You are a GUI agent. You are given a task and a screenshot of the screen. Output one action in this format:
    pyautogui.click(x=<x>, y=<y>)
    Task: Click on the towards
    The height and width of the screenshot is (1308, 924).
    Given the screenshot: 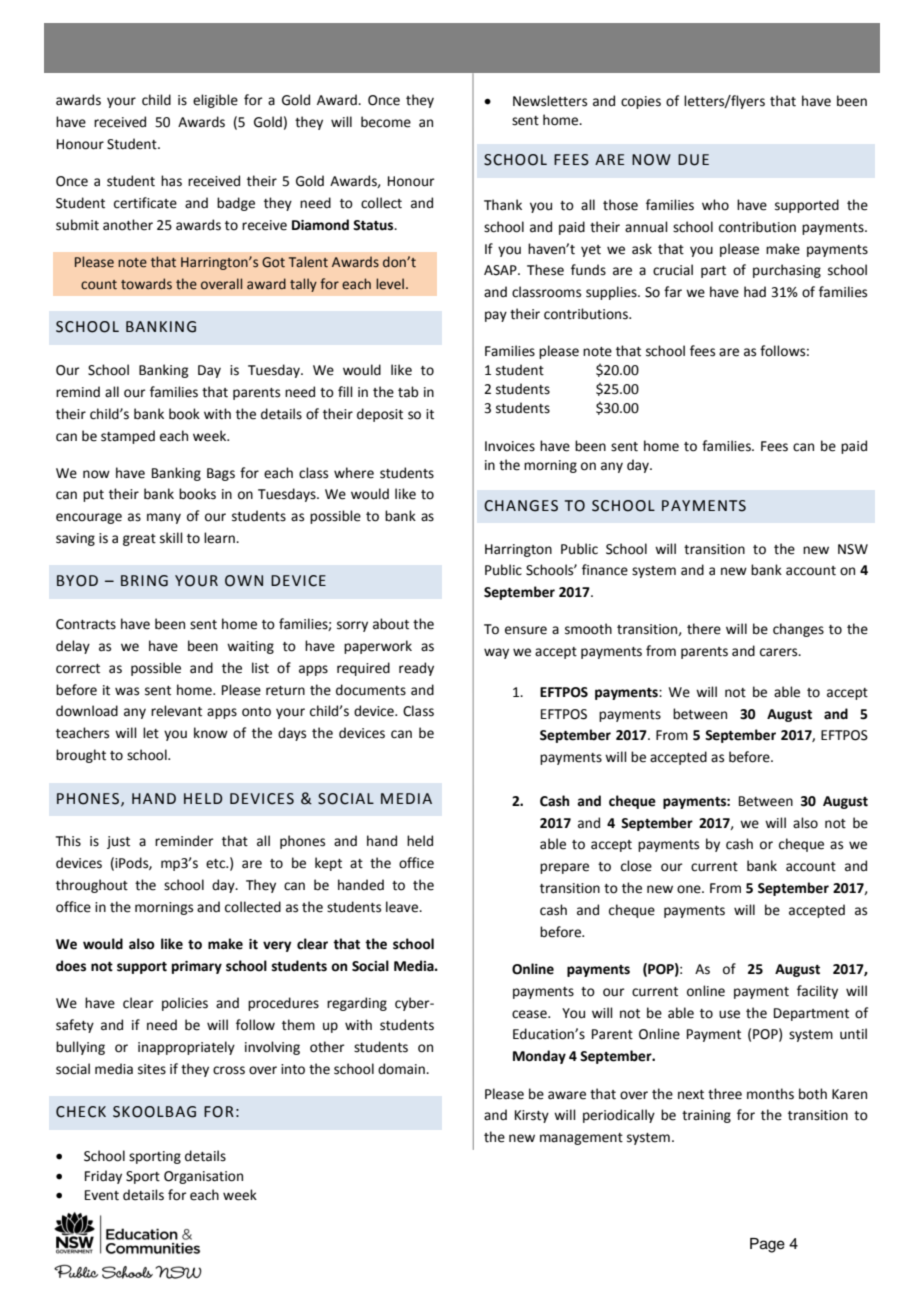 What is the action you would take?
    pyautogui.click(x=146, y=284)
